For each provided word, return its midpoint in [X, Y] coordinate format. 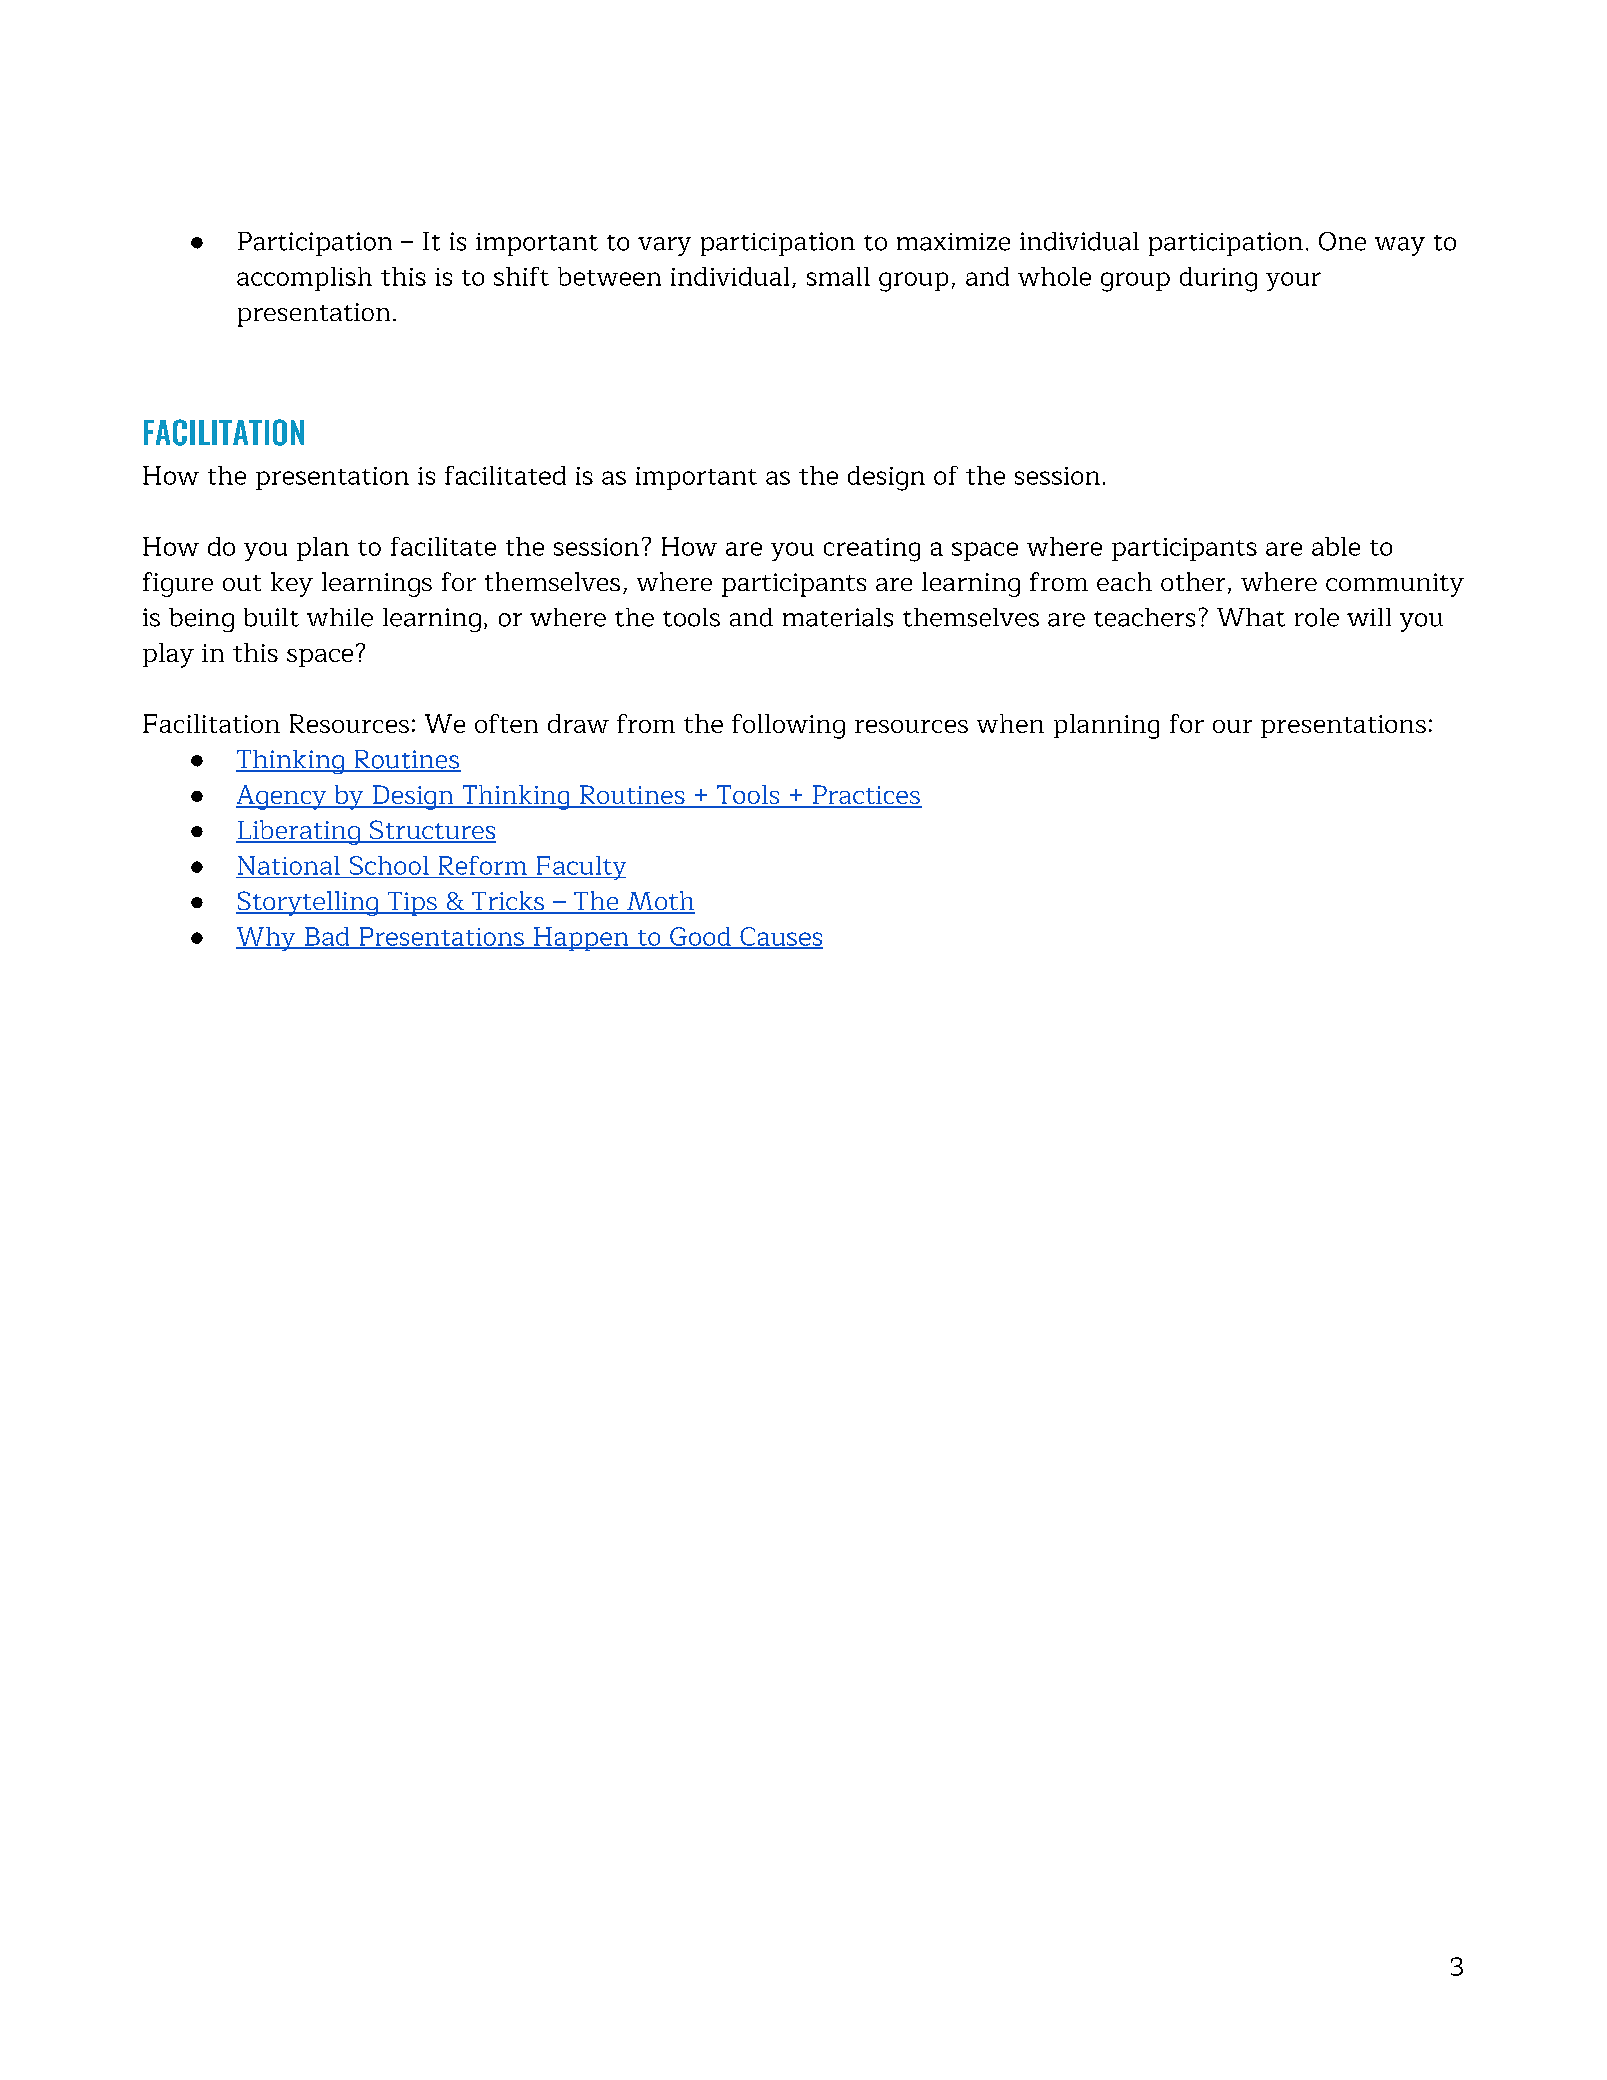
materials [838, 617]
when [1010, 723]
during [1218, 279]
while [340, 617]
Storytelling [308, 903]
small [838, 276]
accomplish [304, 279]
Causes [780, 937]
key [292, 584]
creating [872, 550]
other [1193, 581]
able [1336, 546]
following [788, 726]
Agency [282, 797]
